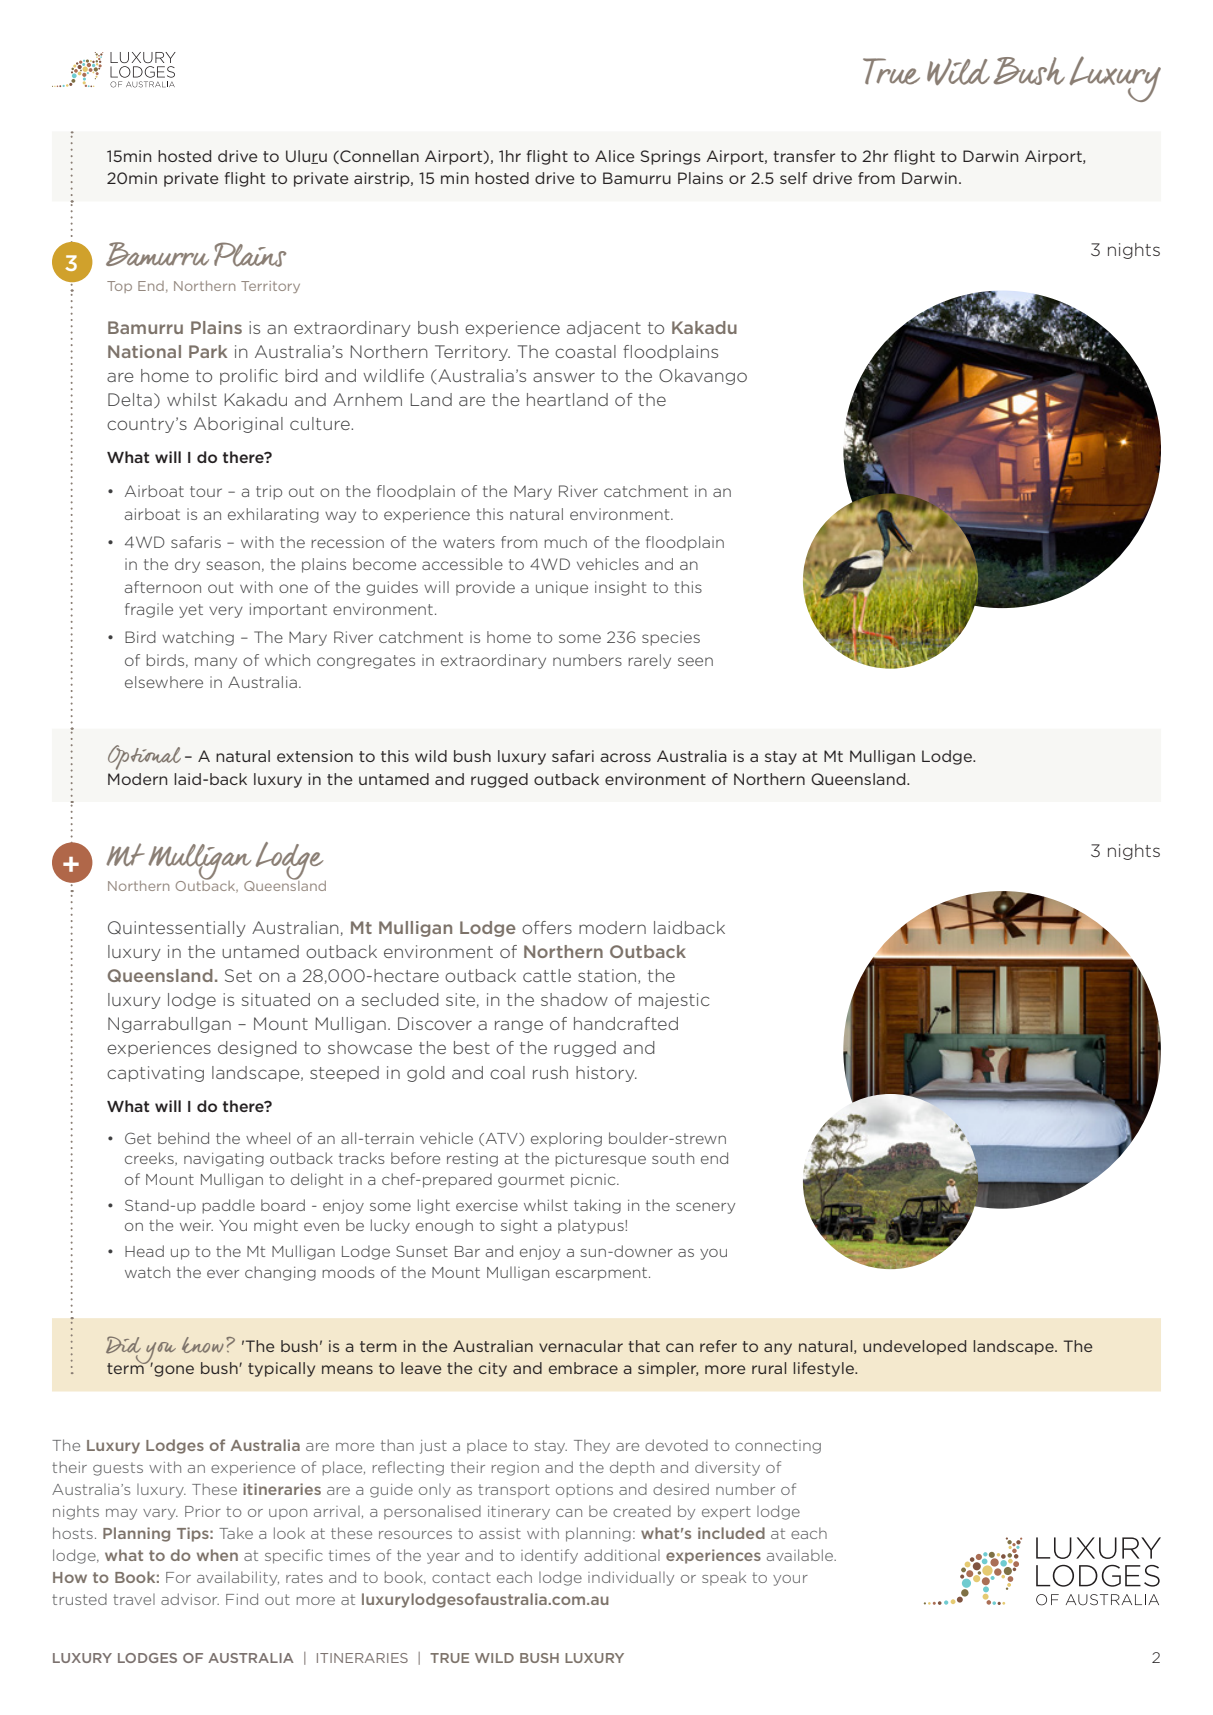 This screenshot has width=1213, height=1715. What do you see at coordinates (217, 1555) in the screenshot?
I see `when` at bounding box center [217, 1555].
